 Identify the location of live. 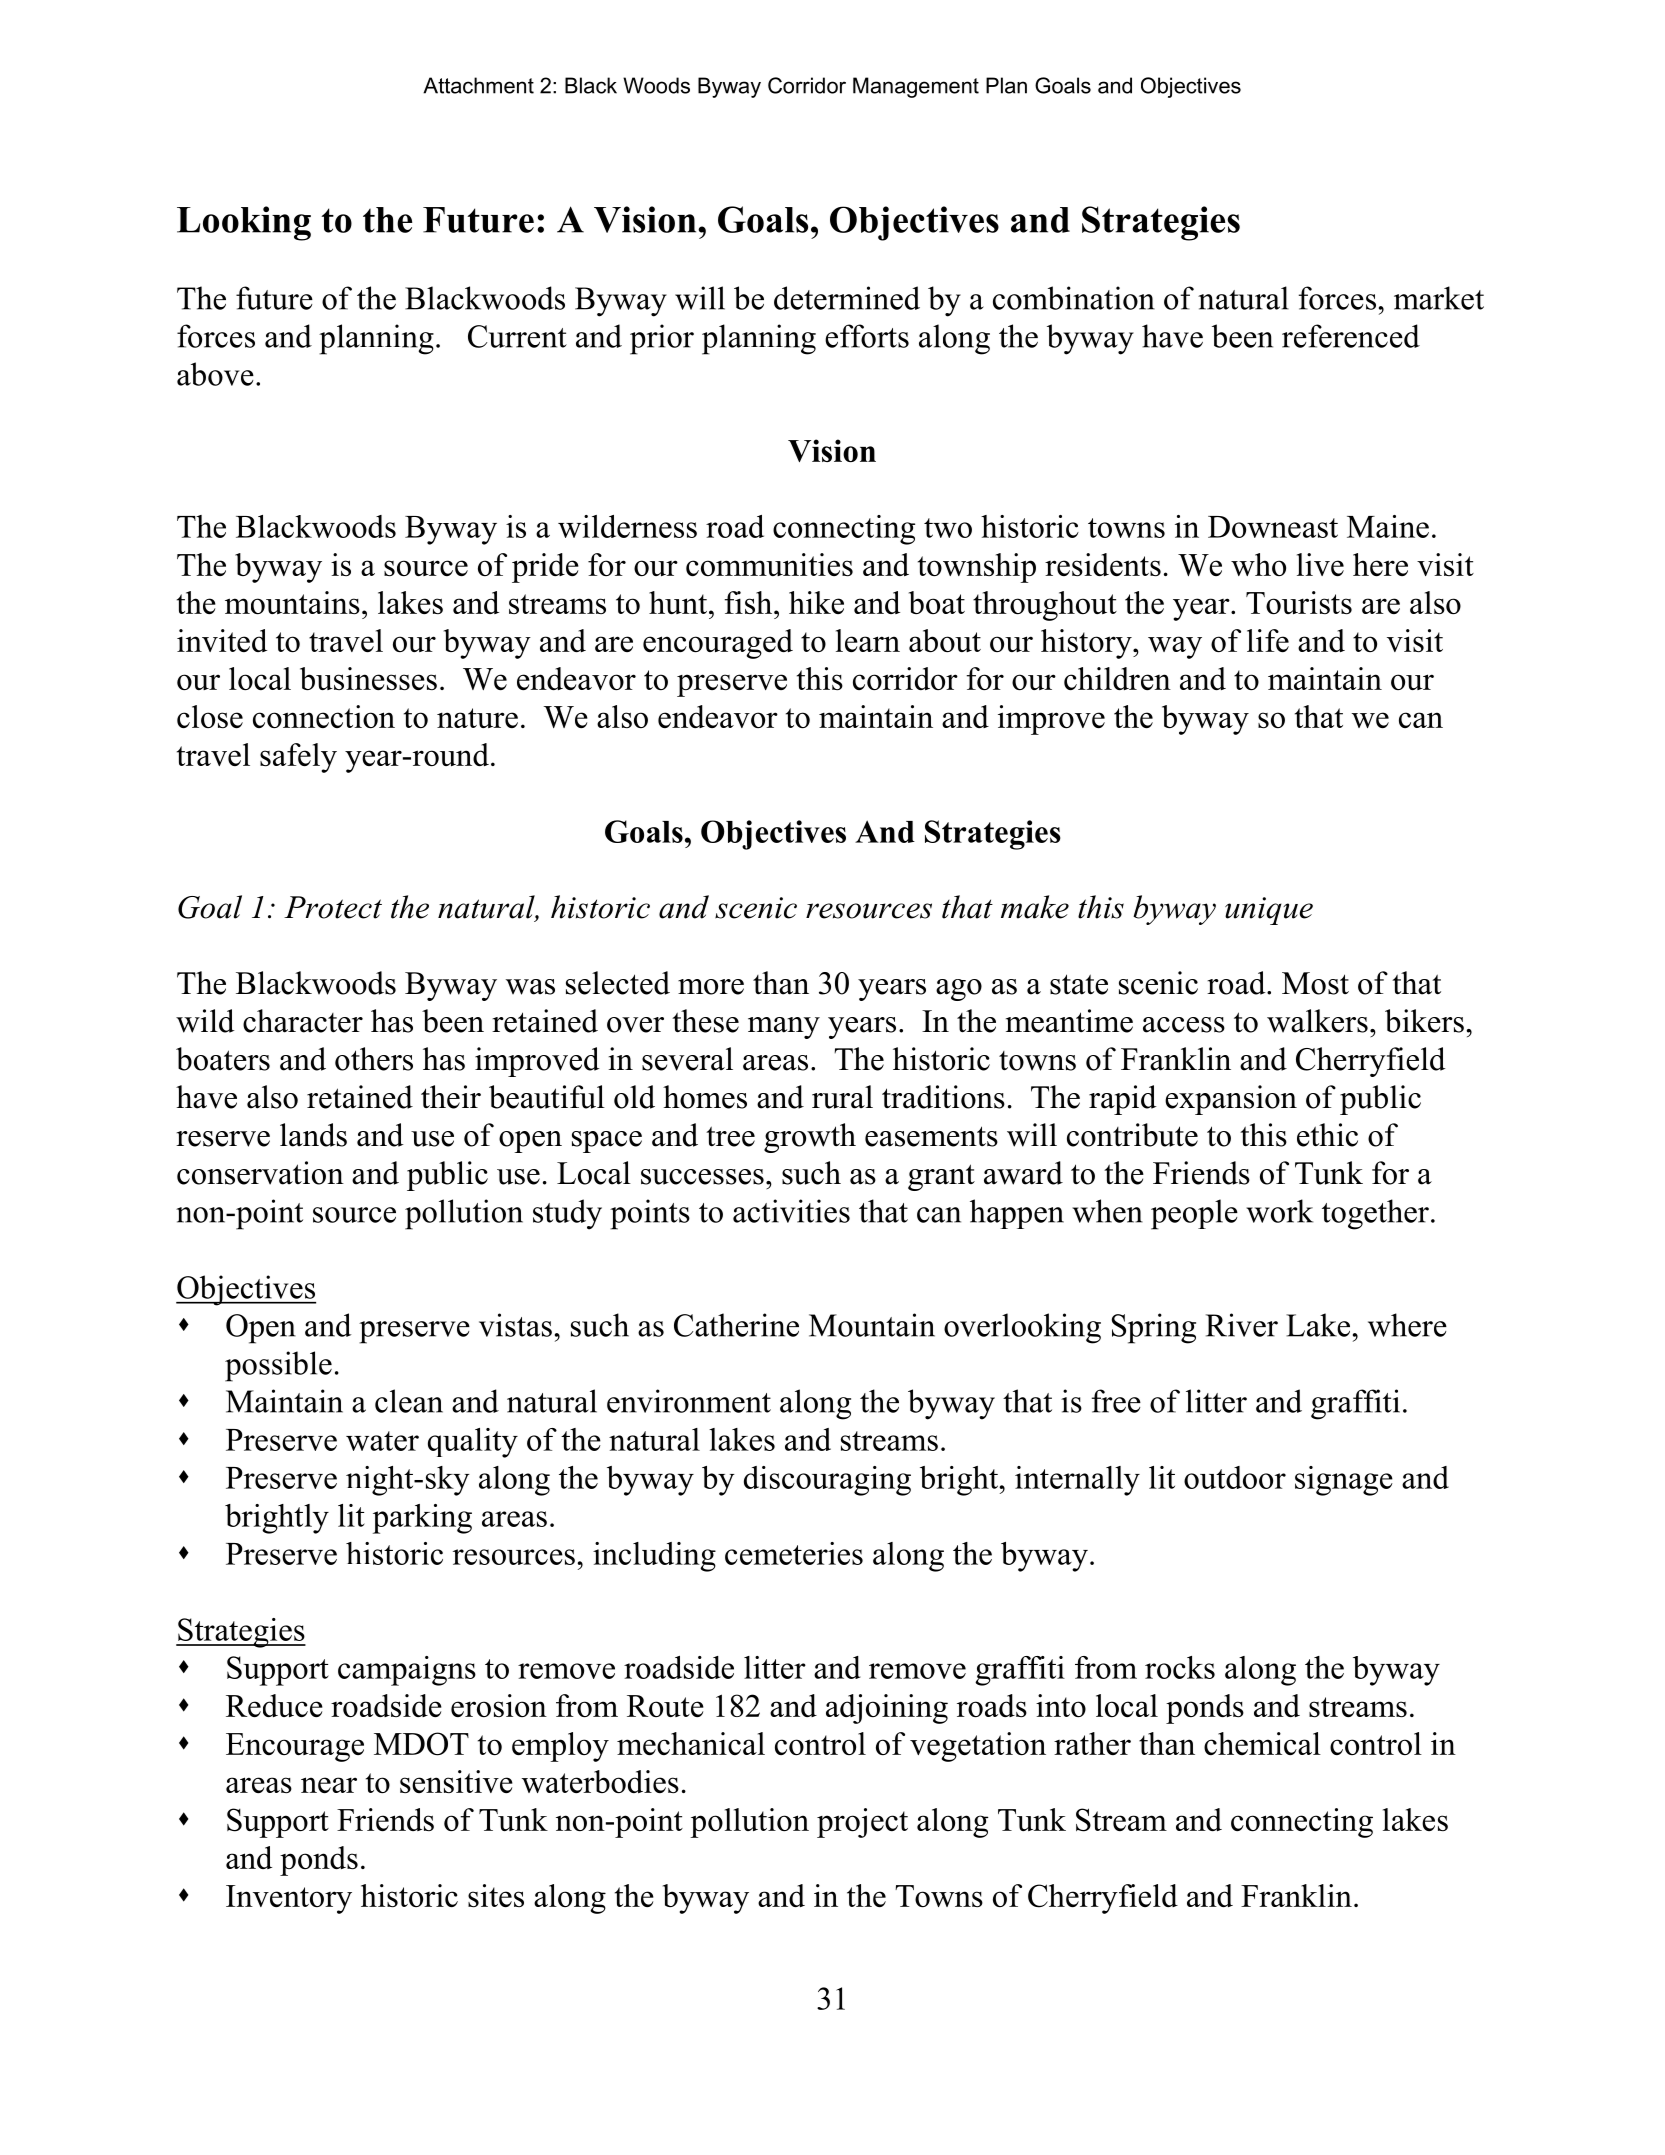
(1320, 564).
